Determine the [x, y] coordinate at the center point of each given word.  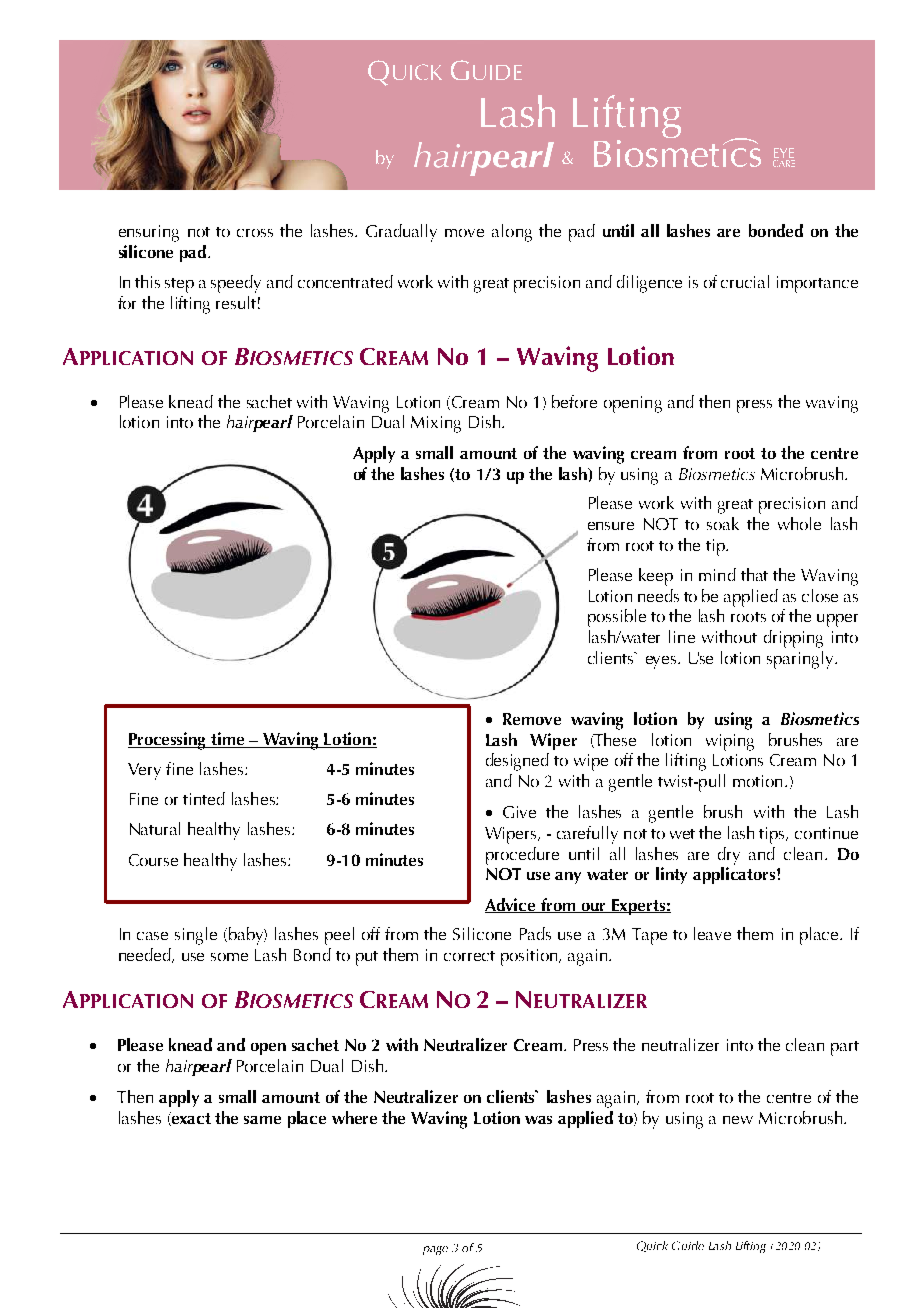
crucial [745, 281]
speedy [236, 284]
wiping [730, 742]
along [512, 233]
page [435, 1250]
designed [517, 762]
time [228, 740]
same [262, 1120]
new [738, 1120]
